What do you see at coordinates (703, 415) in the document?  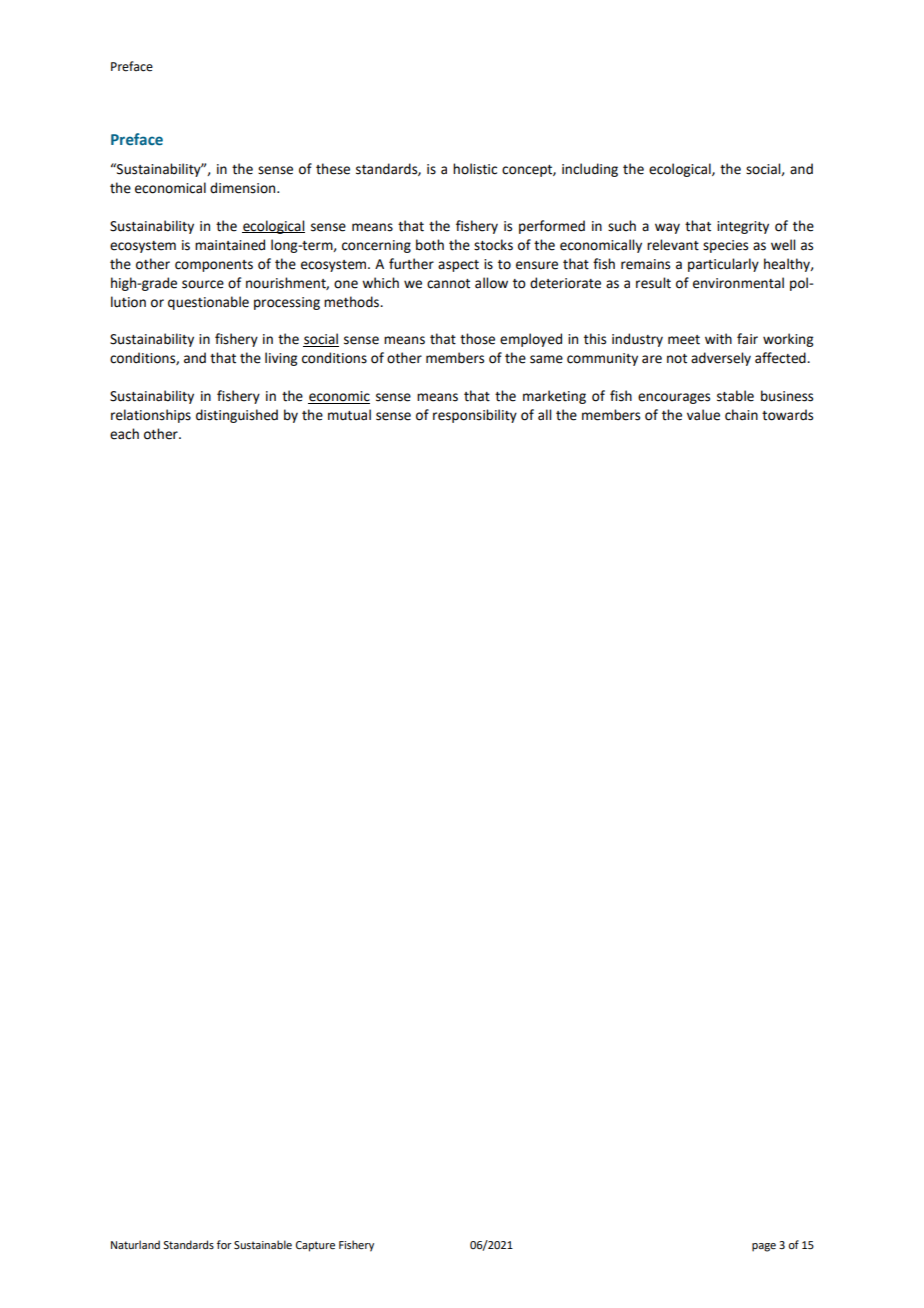 I see `value` at bounding box center [703, 415].
